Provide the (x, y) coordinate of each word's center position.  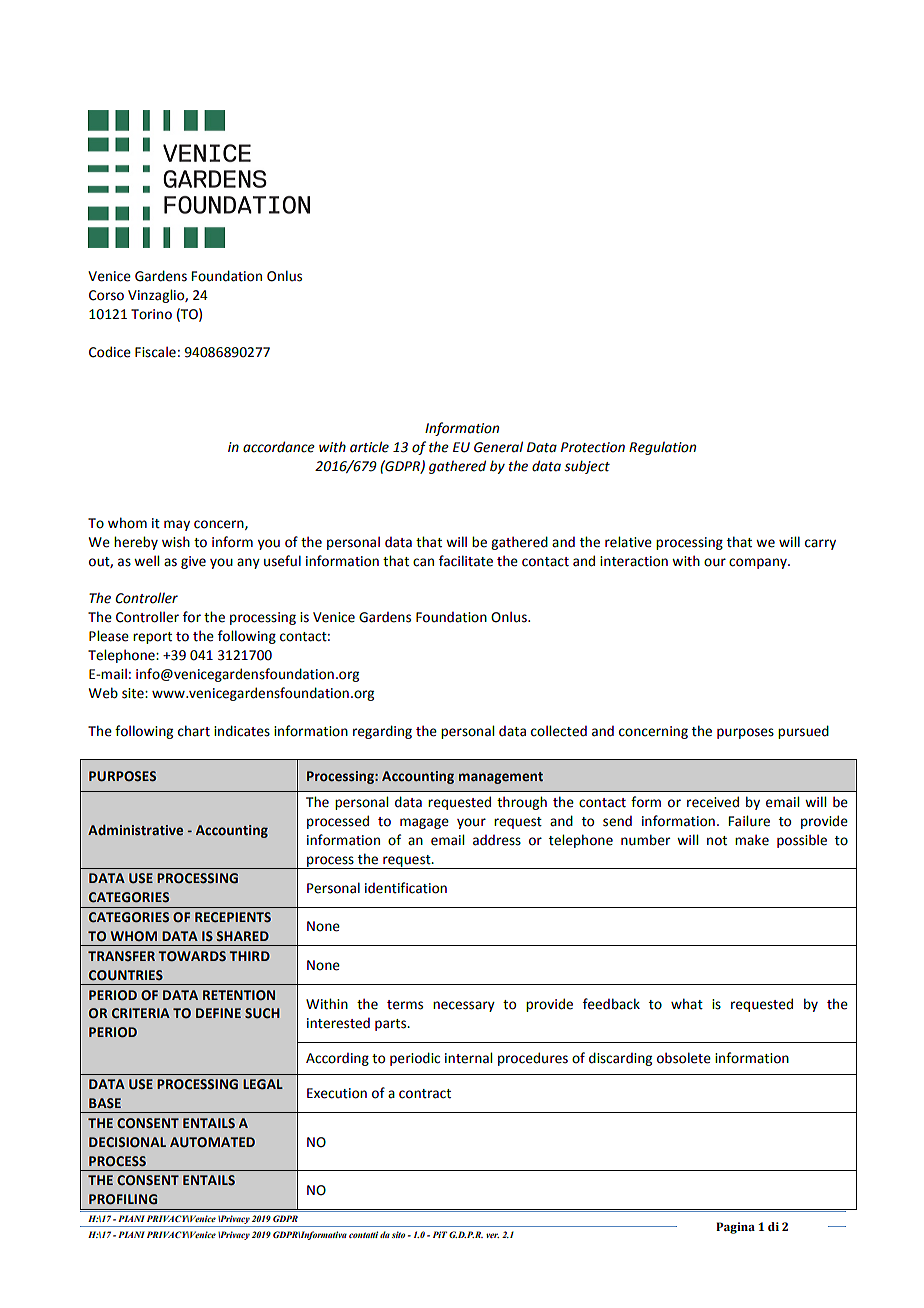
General (498, 447)
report (152, 638)
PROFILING (123, 1199)
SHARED (242, 936)
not (717, 841)
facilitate (466, 561)
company (759, 563)
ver (492, 1235)
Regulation (662, 448)
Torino (151, 314)
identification (406, 888)
